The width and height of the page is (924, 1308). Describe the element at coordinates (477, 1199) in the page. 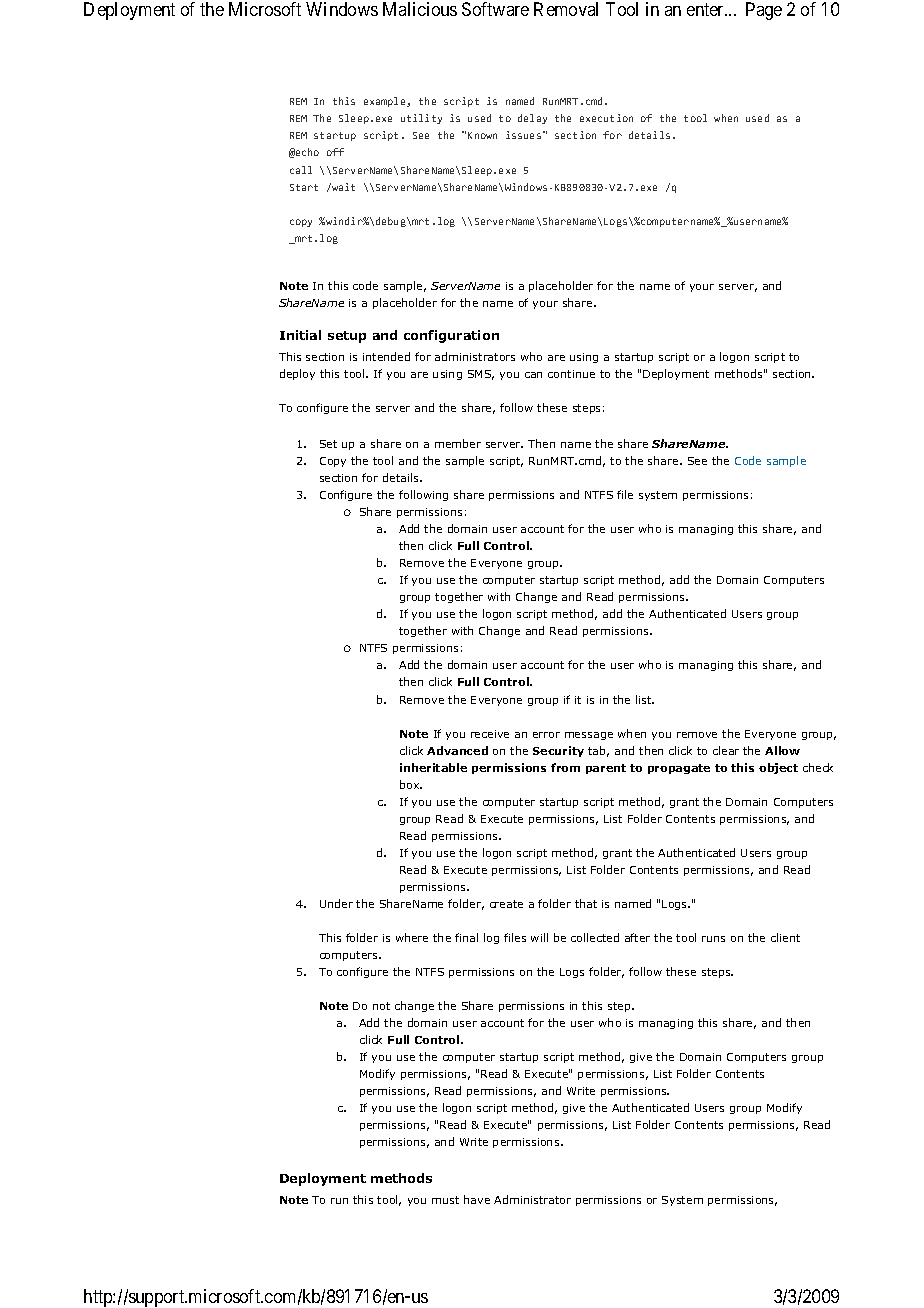

I see `have` at that location.
